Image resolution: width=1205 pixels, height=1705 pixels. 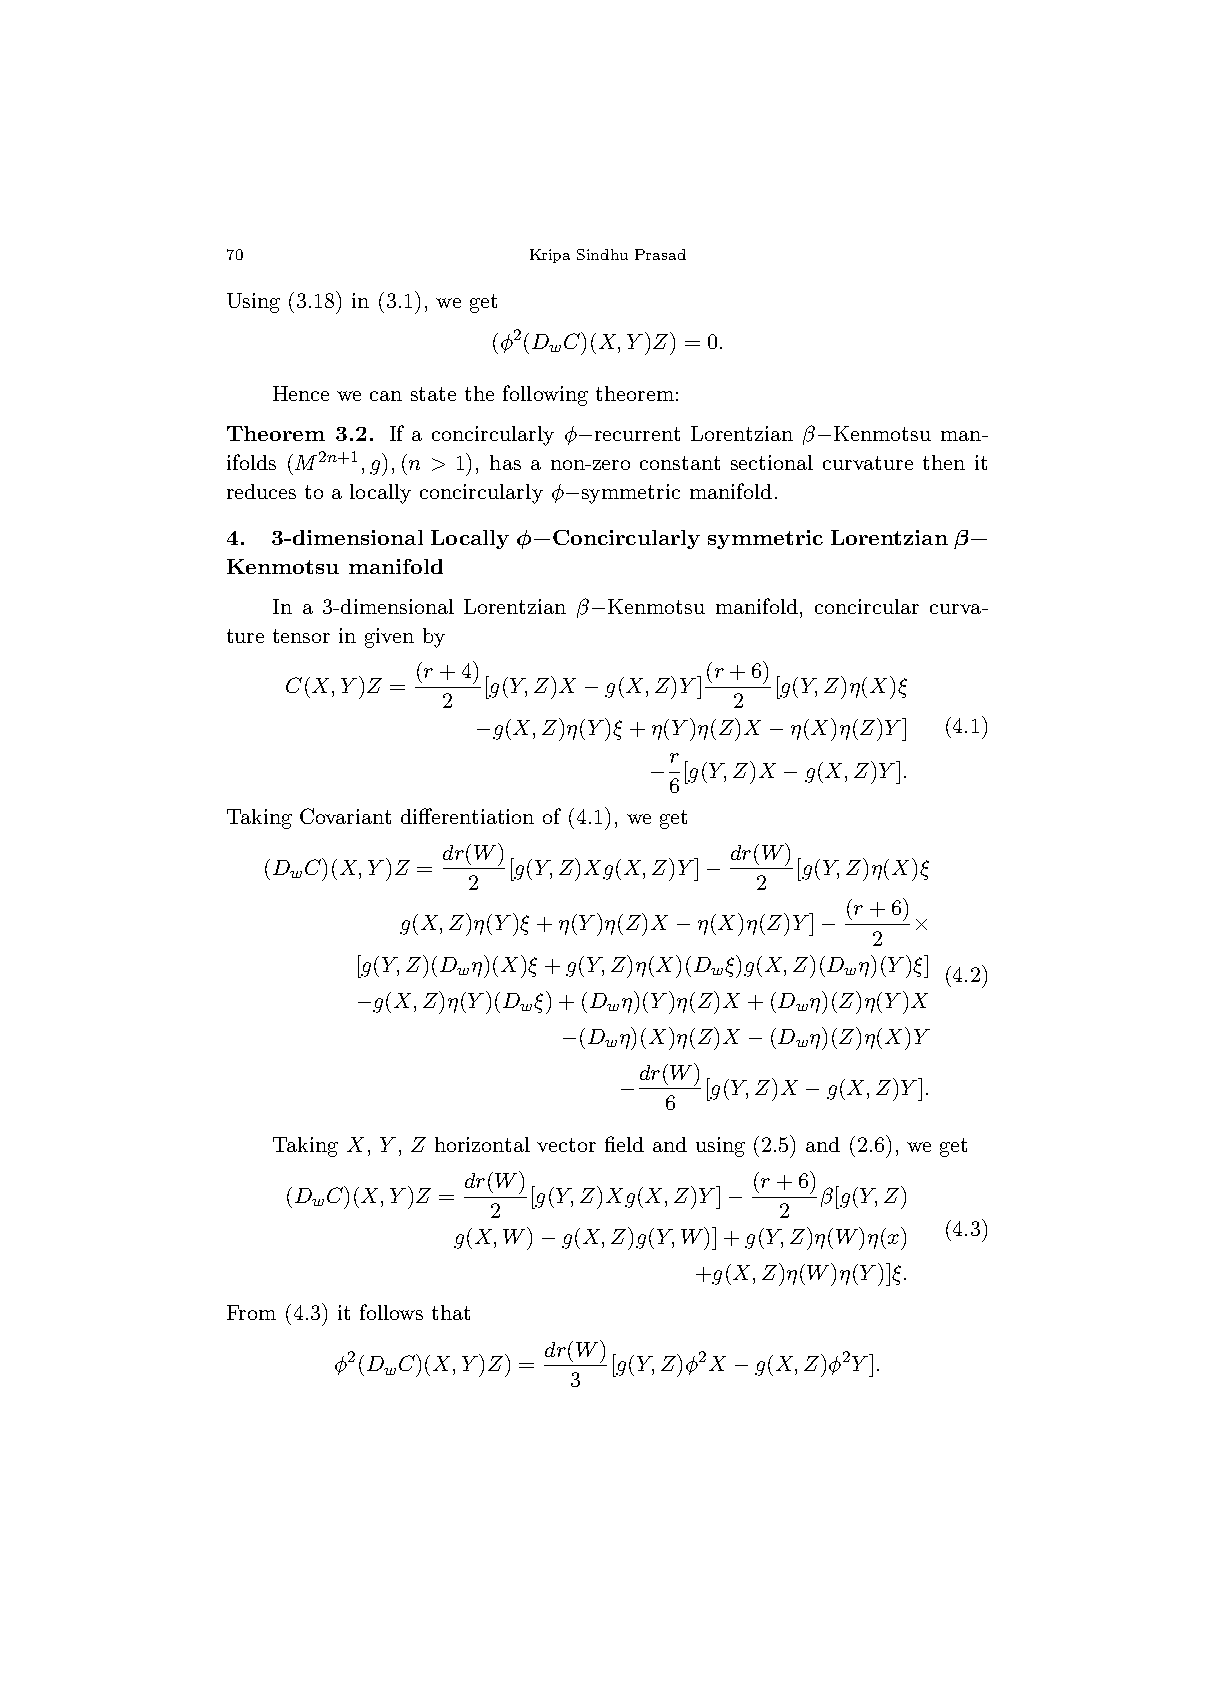 I want to click on then, so click(x=944, y=462).
